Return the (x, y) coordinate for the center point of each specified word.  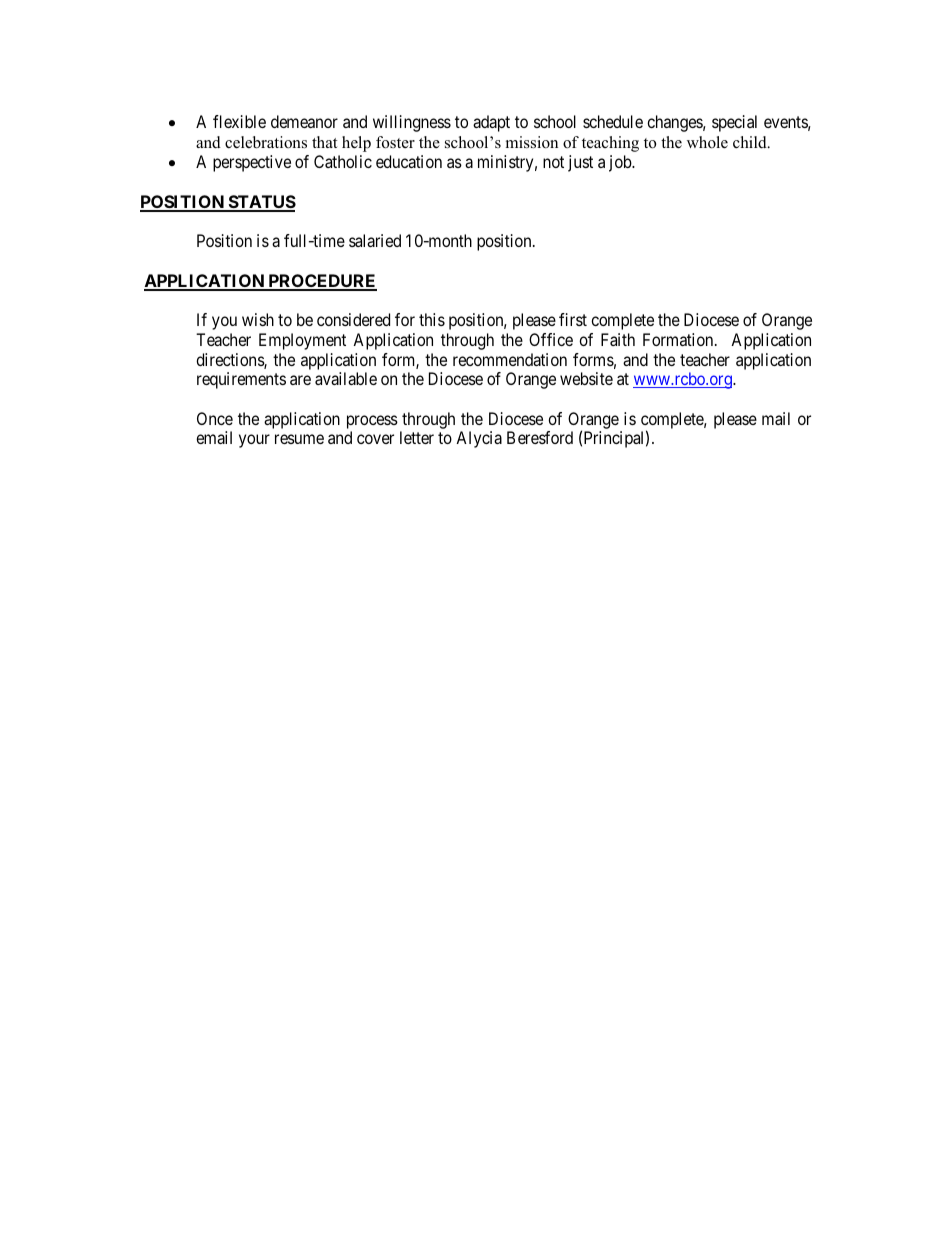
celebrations (266, 142)
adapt (491, 123)
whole (707, 142)
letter (417, 437)
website (586, 378)
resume (299, 439)
